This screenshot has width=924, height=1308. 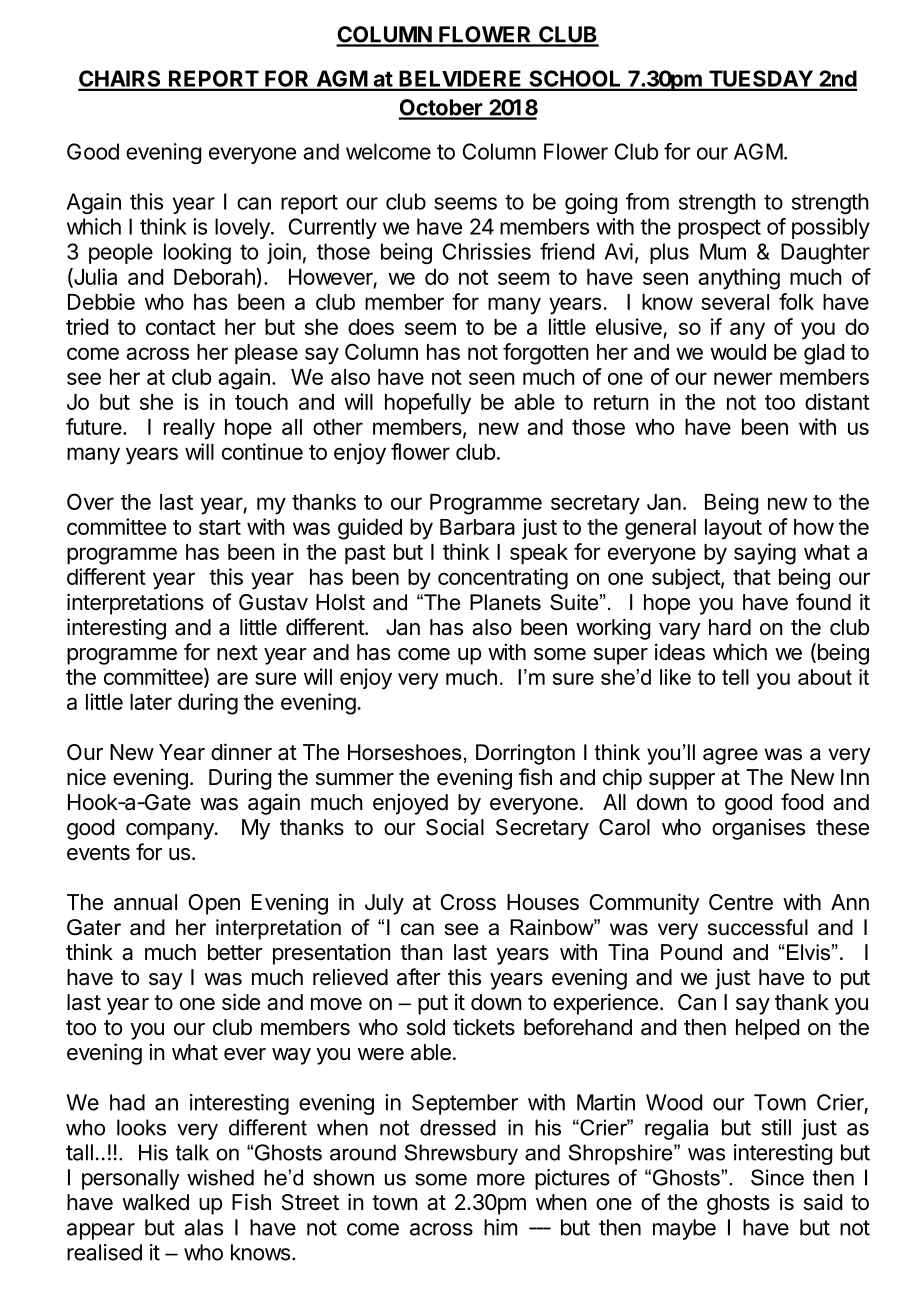 I want to click on summer, so click(x=355, y=779).
